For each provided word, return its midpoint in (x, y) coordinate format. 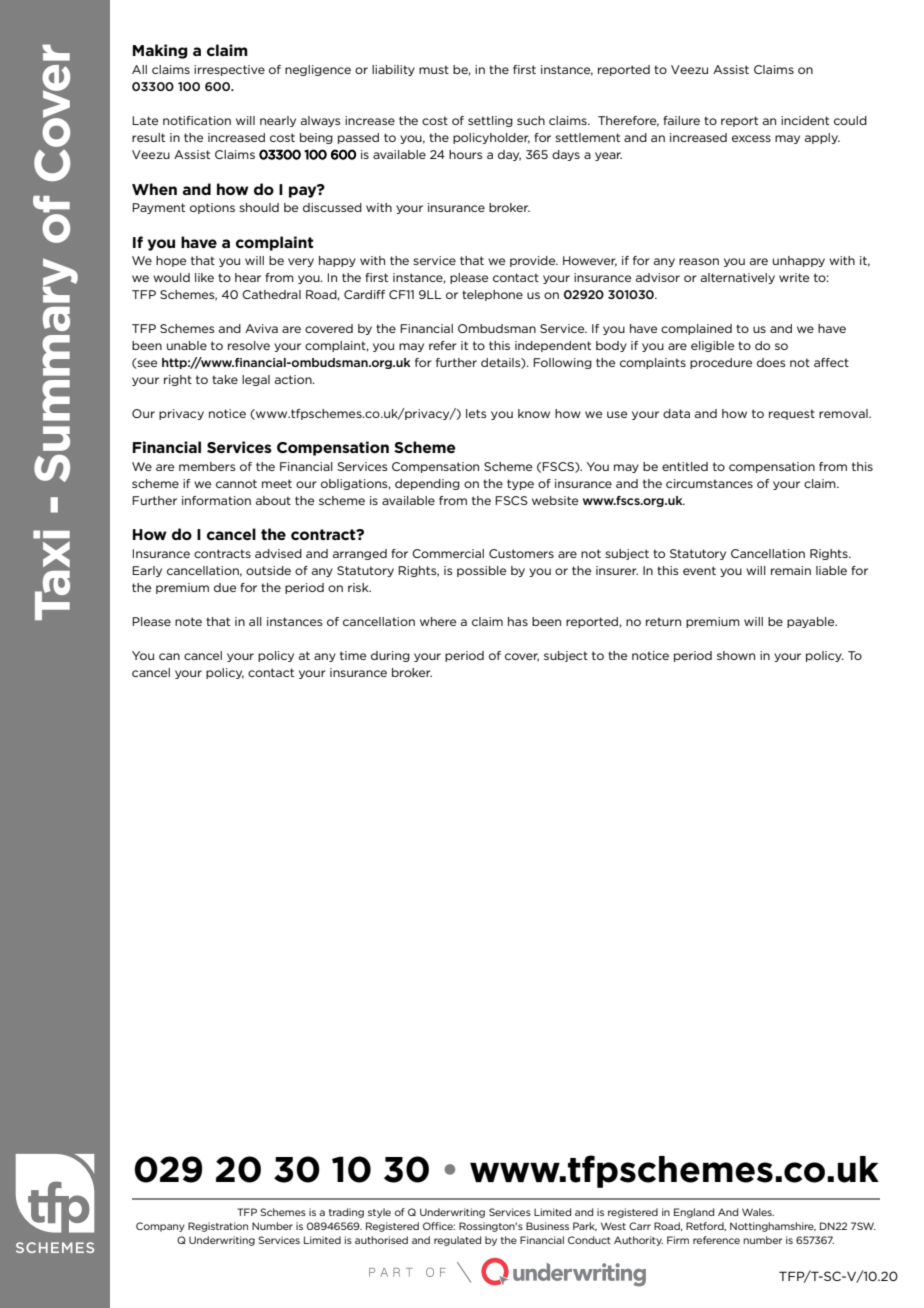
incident (805, 120)
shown (736, 655)
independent (553, 346)
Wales (758, 1212)
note (188, 621)
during (390, 656)
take (225, 379)
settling (490, 121)
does (771, 362)
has (518, 621)
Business (547, 1226)
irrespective (229, 70)
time (353, 655)
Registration (218, 1227)
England (694, 1213)
